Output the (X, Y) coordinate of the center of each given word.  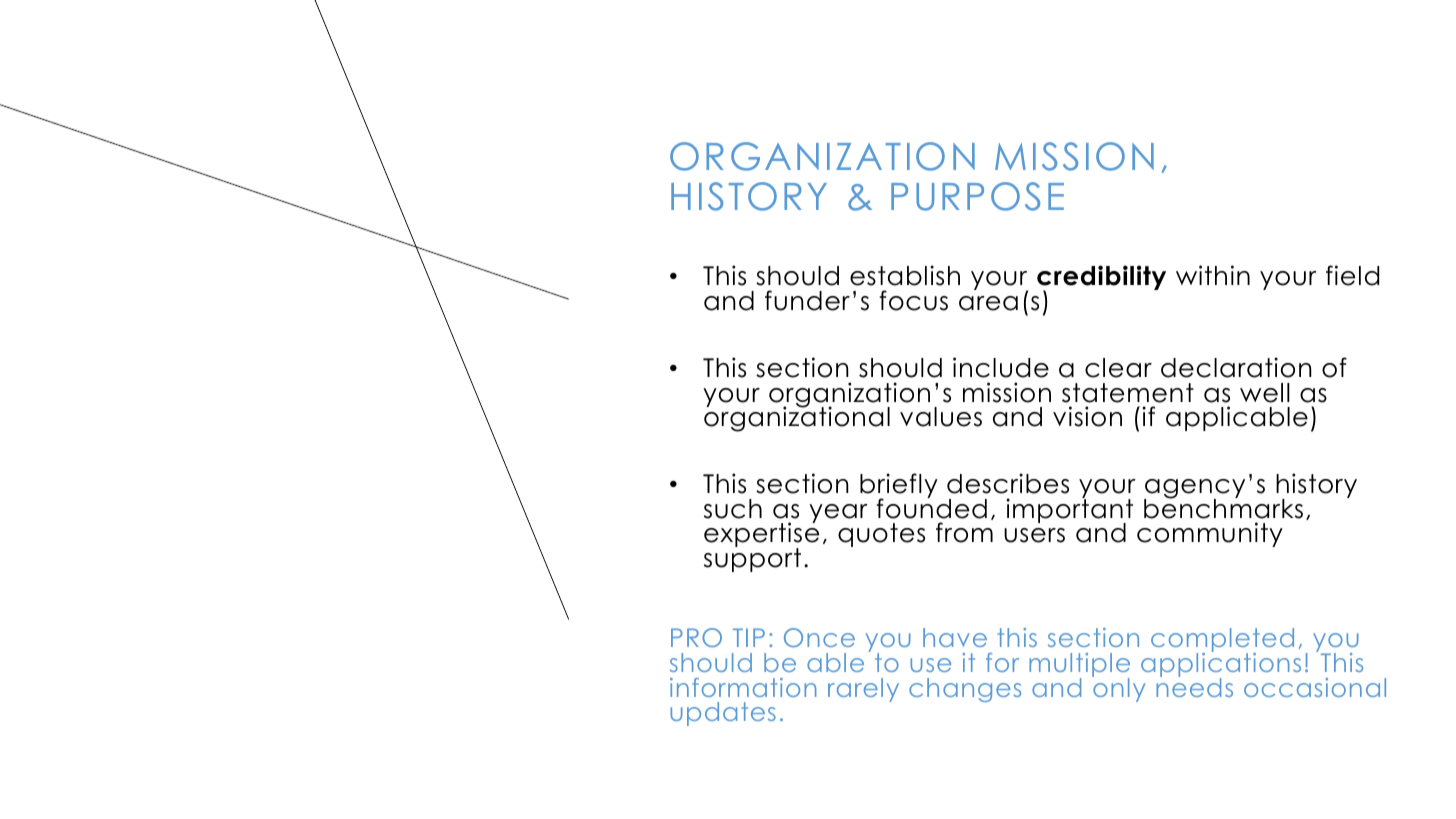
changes (965, 690)
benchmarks (1223, 508)
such (733, 509)
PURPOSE (977, 196)
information (743, 687)
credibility (1101, 279)
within (1213, 275)
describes (1008, 483)
